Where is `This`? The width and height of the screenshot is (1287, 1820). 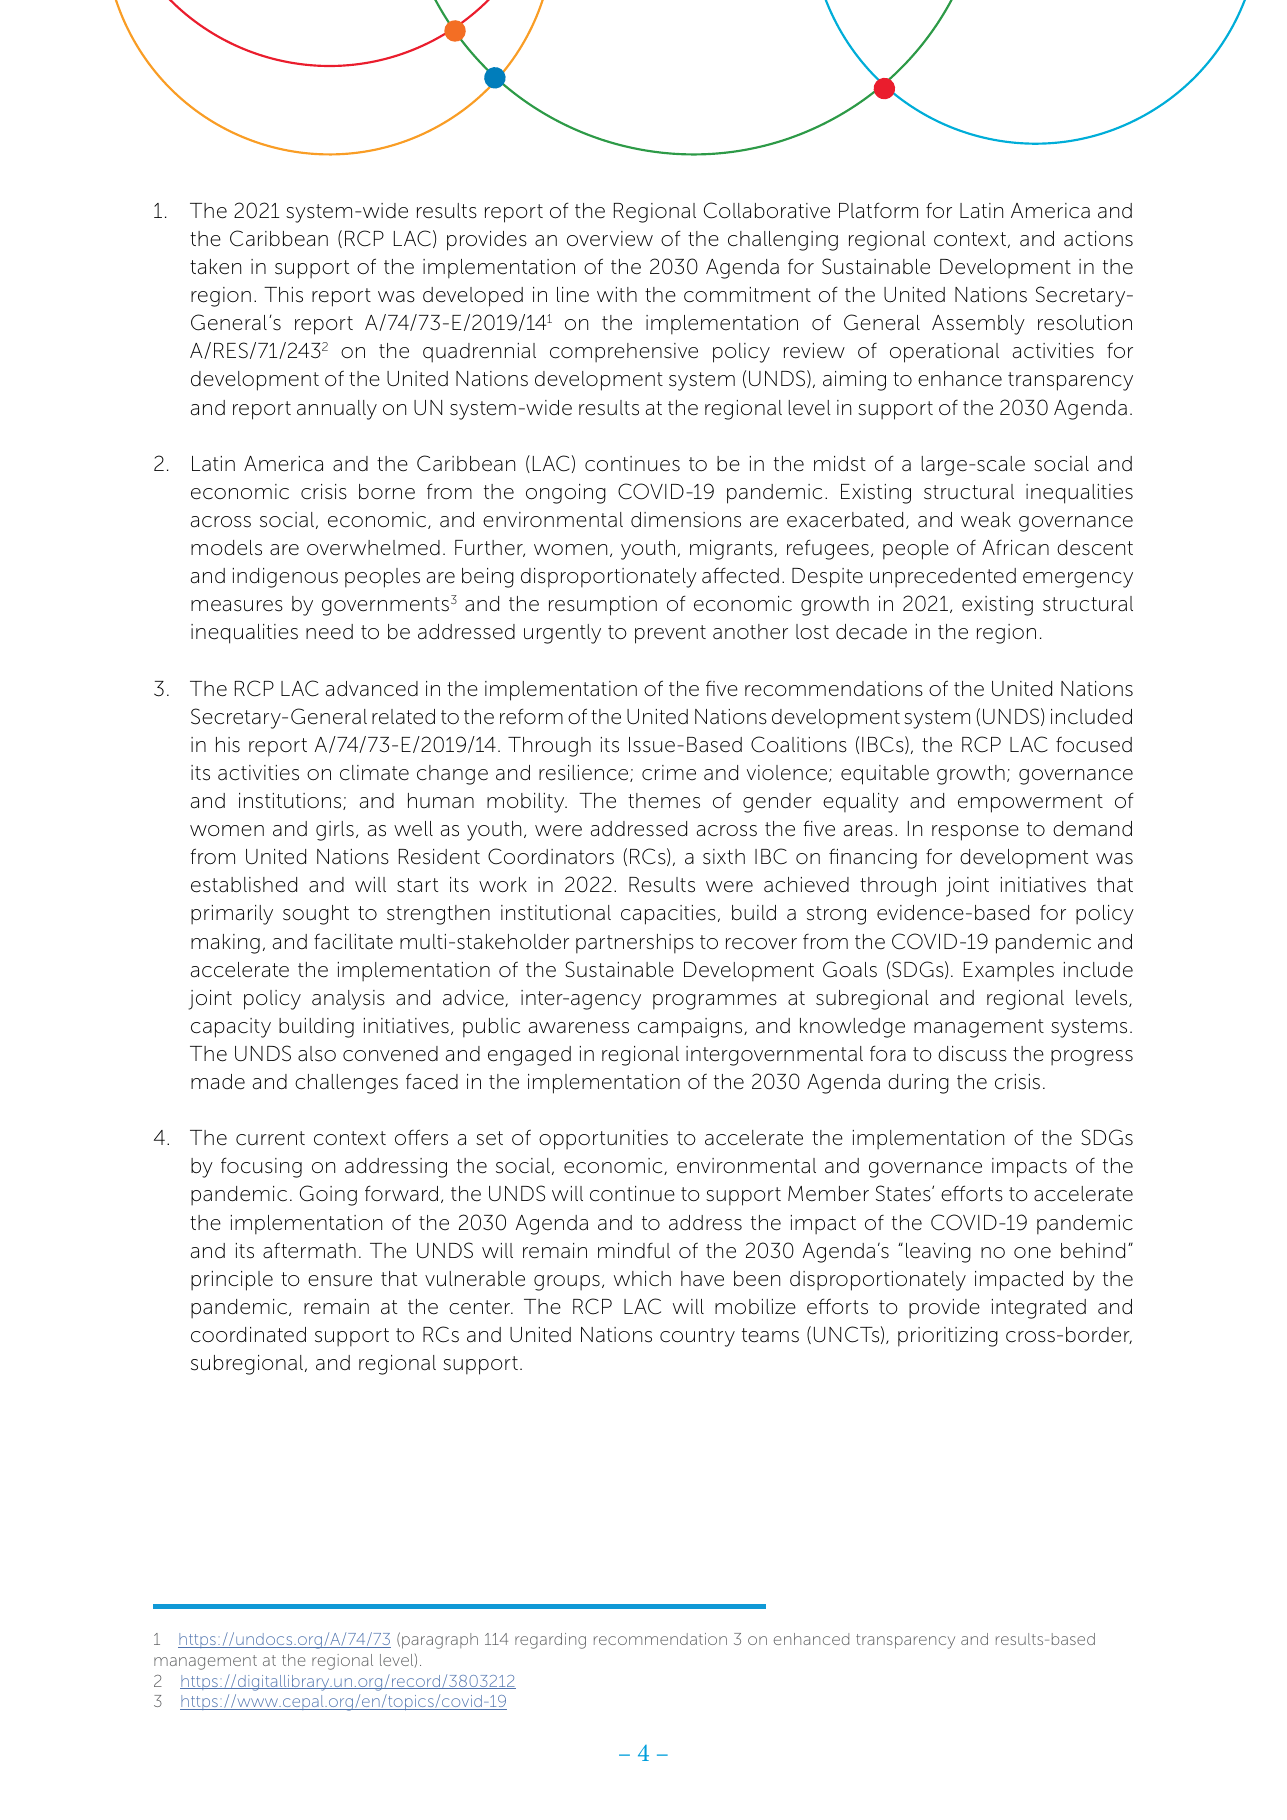 This is located at coordinates (283, 295).
